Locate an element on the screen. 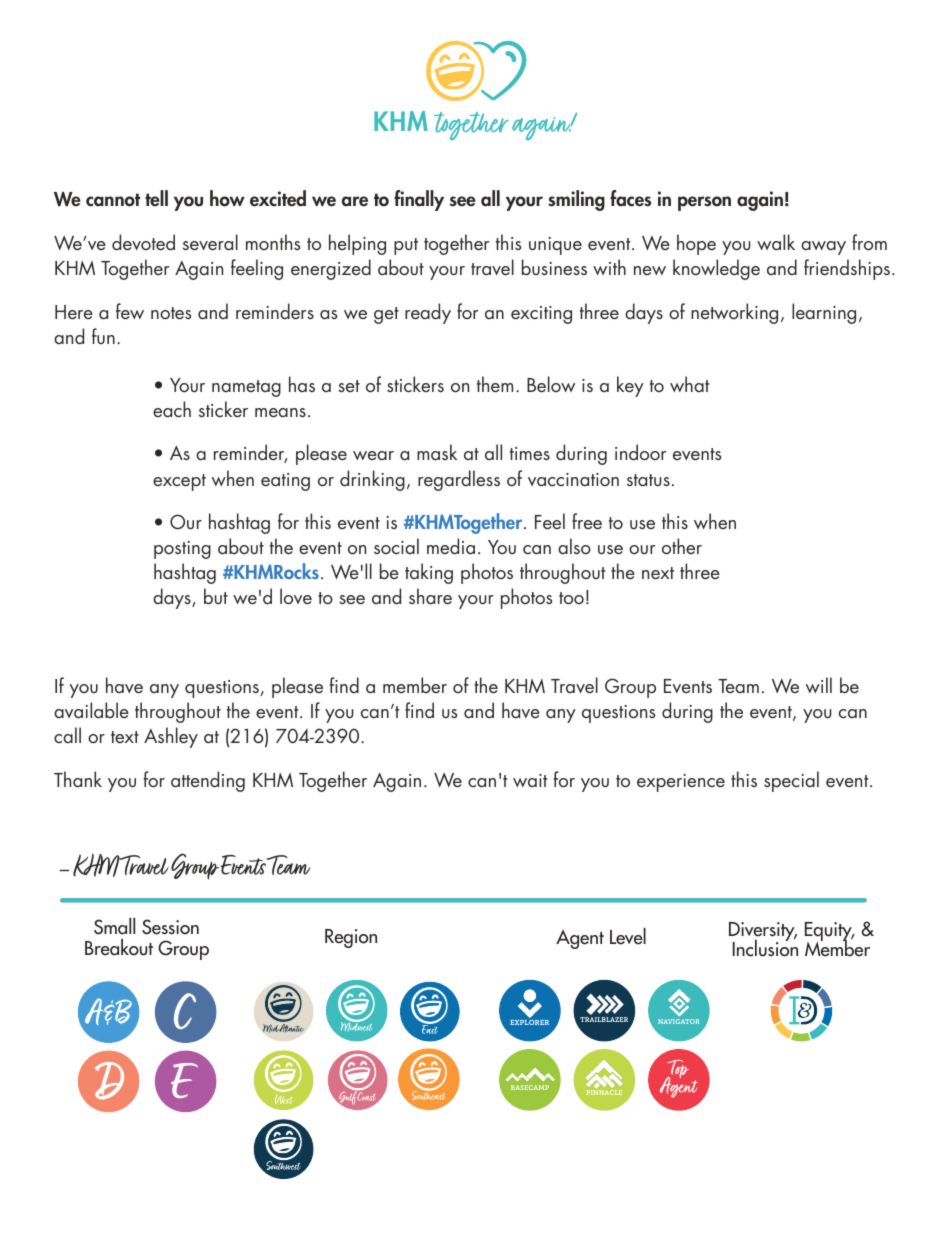 The image size is (952, 1233). what is located at coordinates (690, 384).
